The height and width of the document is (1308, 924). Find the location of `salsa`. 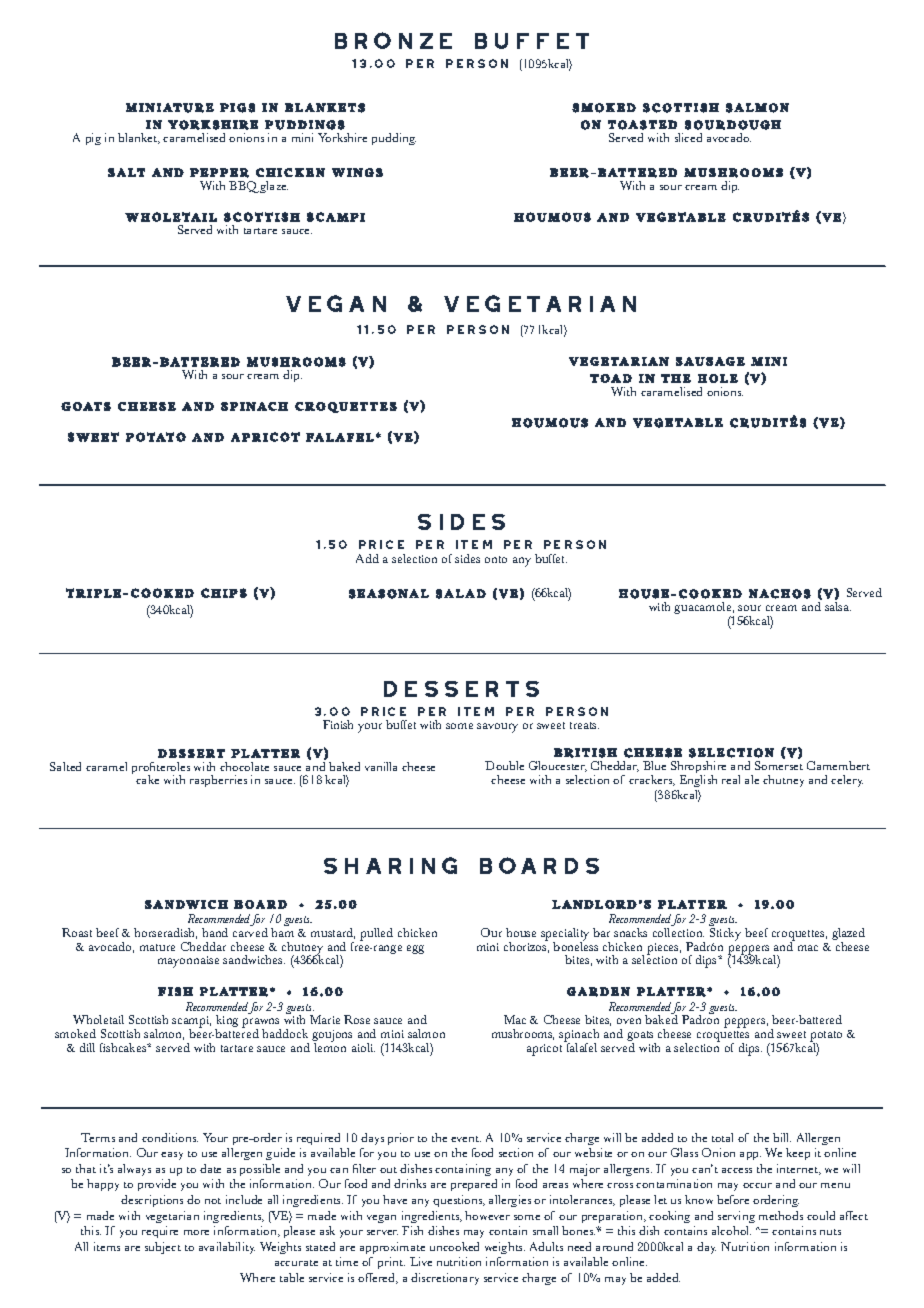

salsa is located at coordinates (838, 606).
